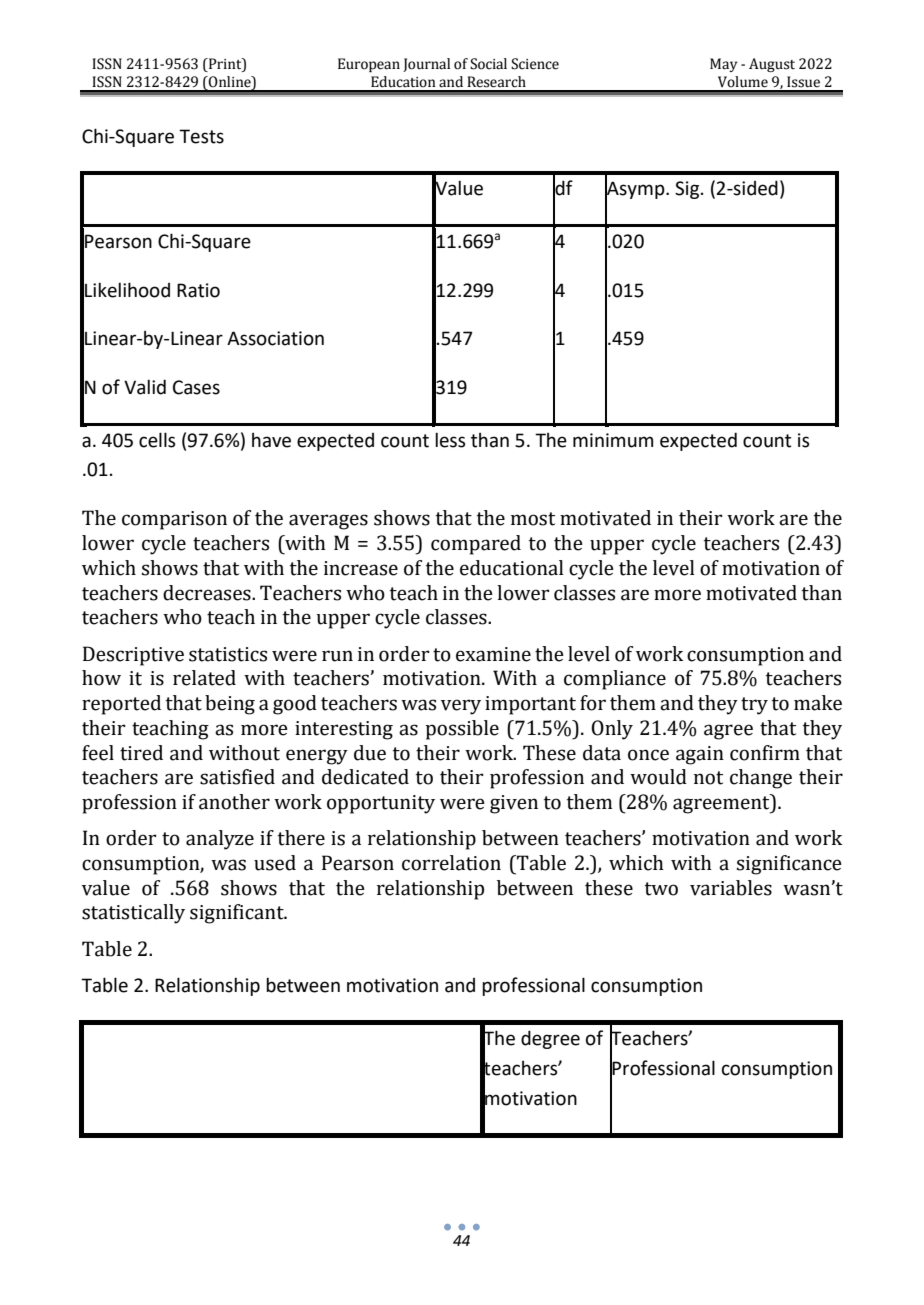 This image has width=924, height=1305. I want to click on comparison, so click(174, 520).
